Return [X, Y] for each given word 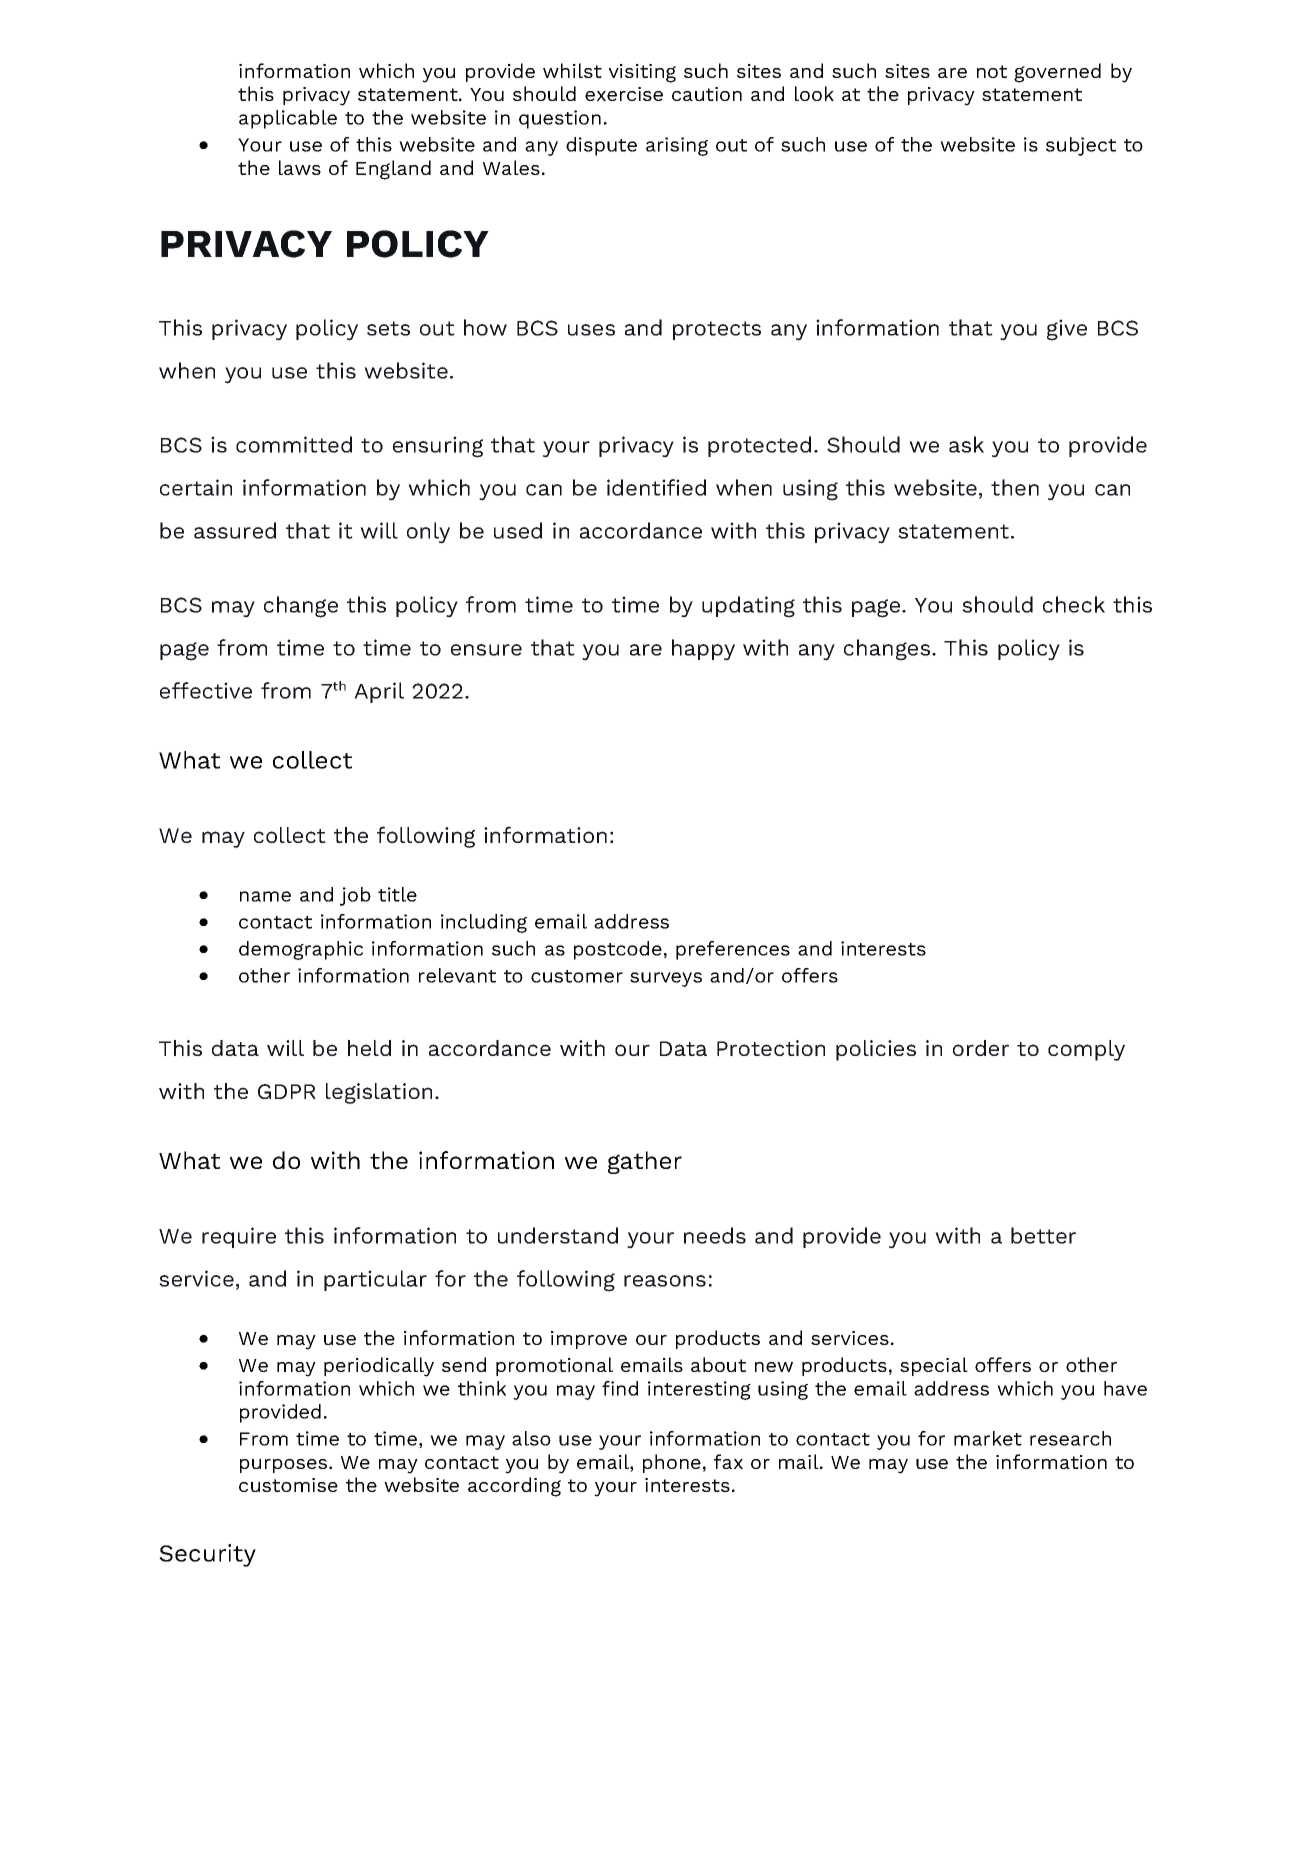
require [239, 1237]
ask [966, 444]
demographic [301, 950]
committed [294, 444]
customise [288, 1485]
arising [677, 146]
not [992, 71]
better [1043, 1235]
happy [703, 650]
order [981, 1048]
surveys [666, 979]
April [379, 692]
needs [715, 1235]
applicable [288, 119]
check [1074, 604]
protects [717, 330]
